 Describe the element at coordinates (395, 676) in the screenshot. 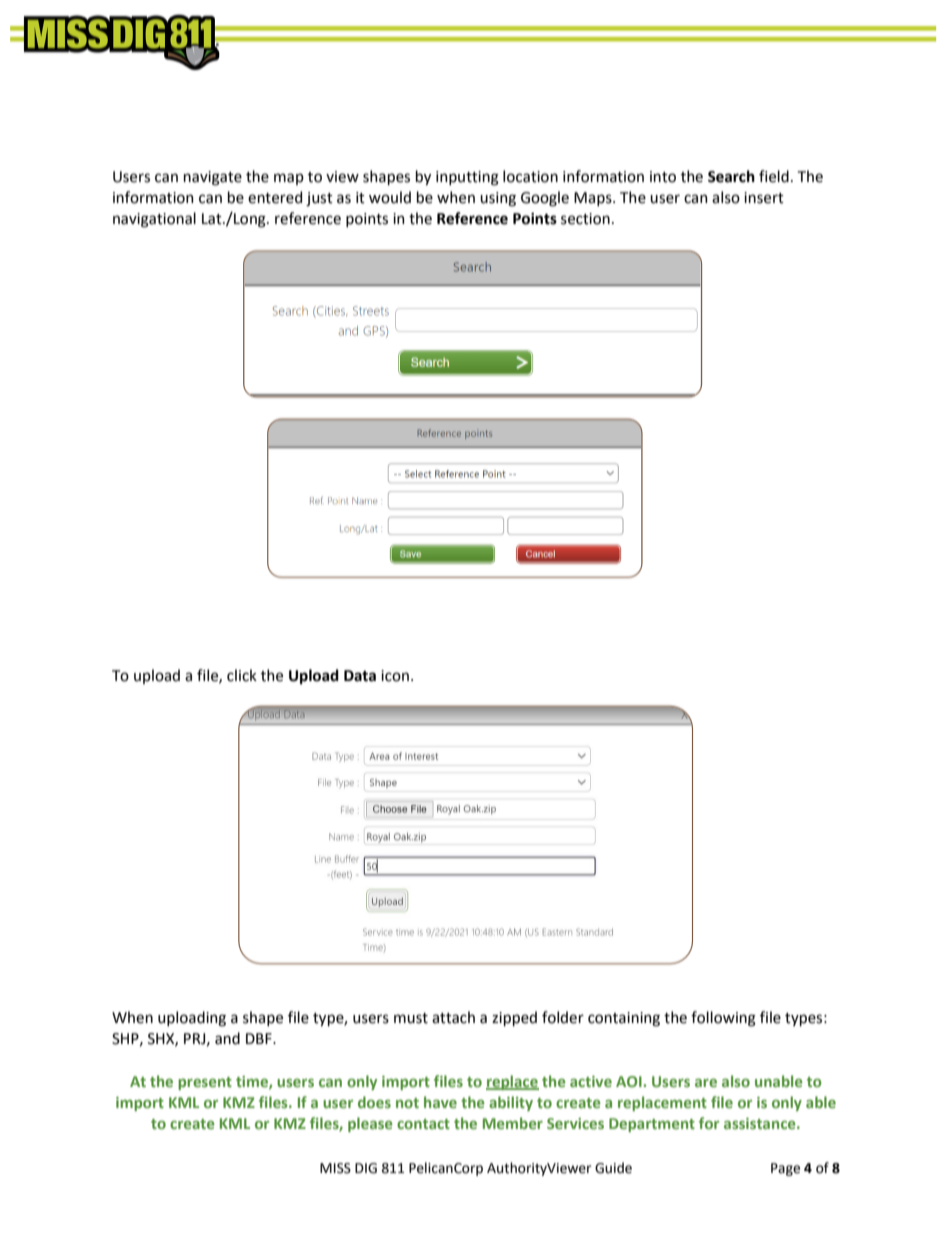

I see `icon` at that location.
